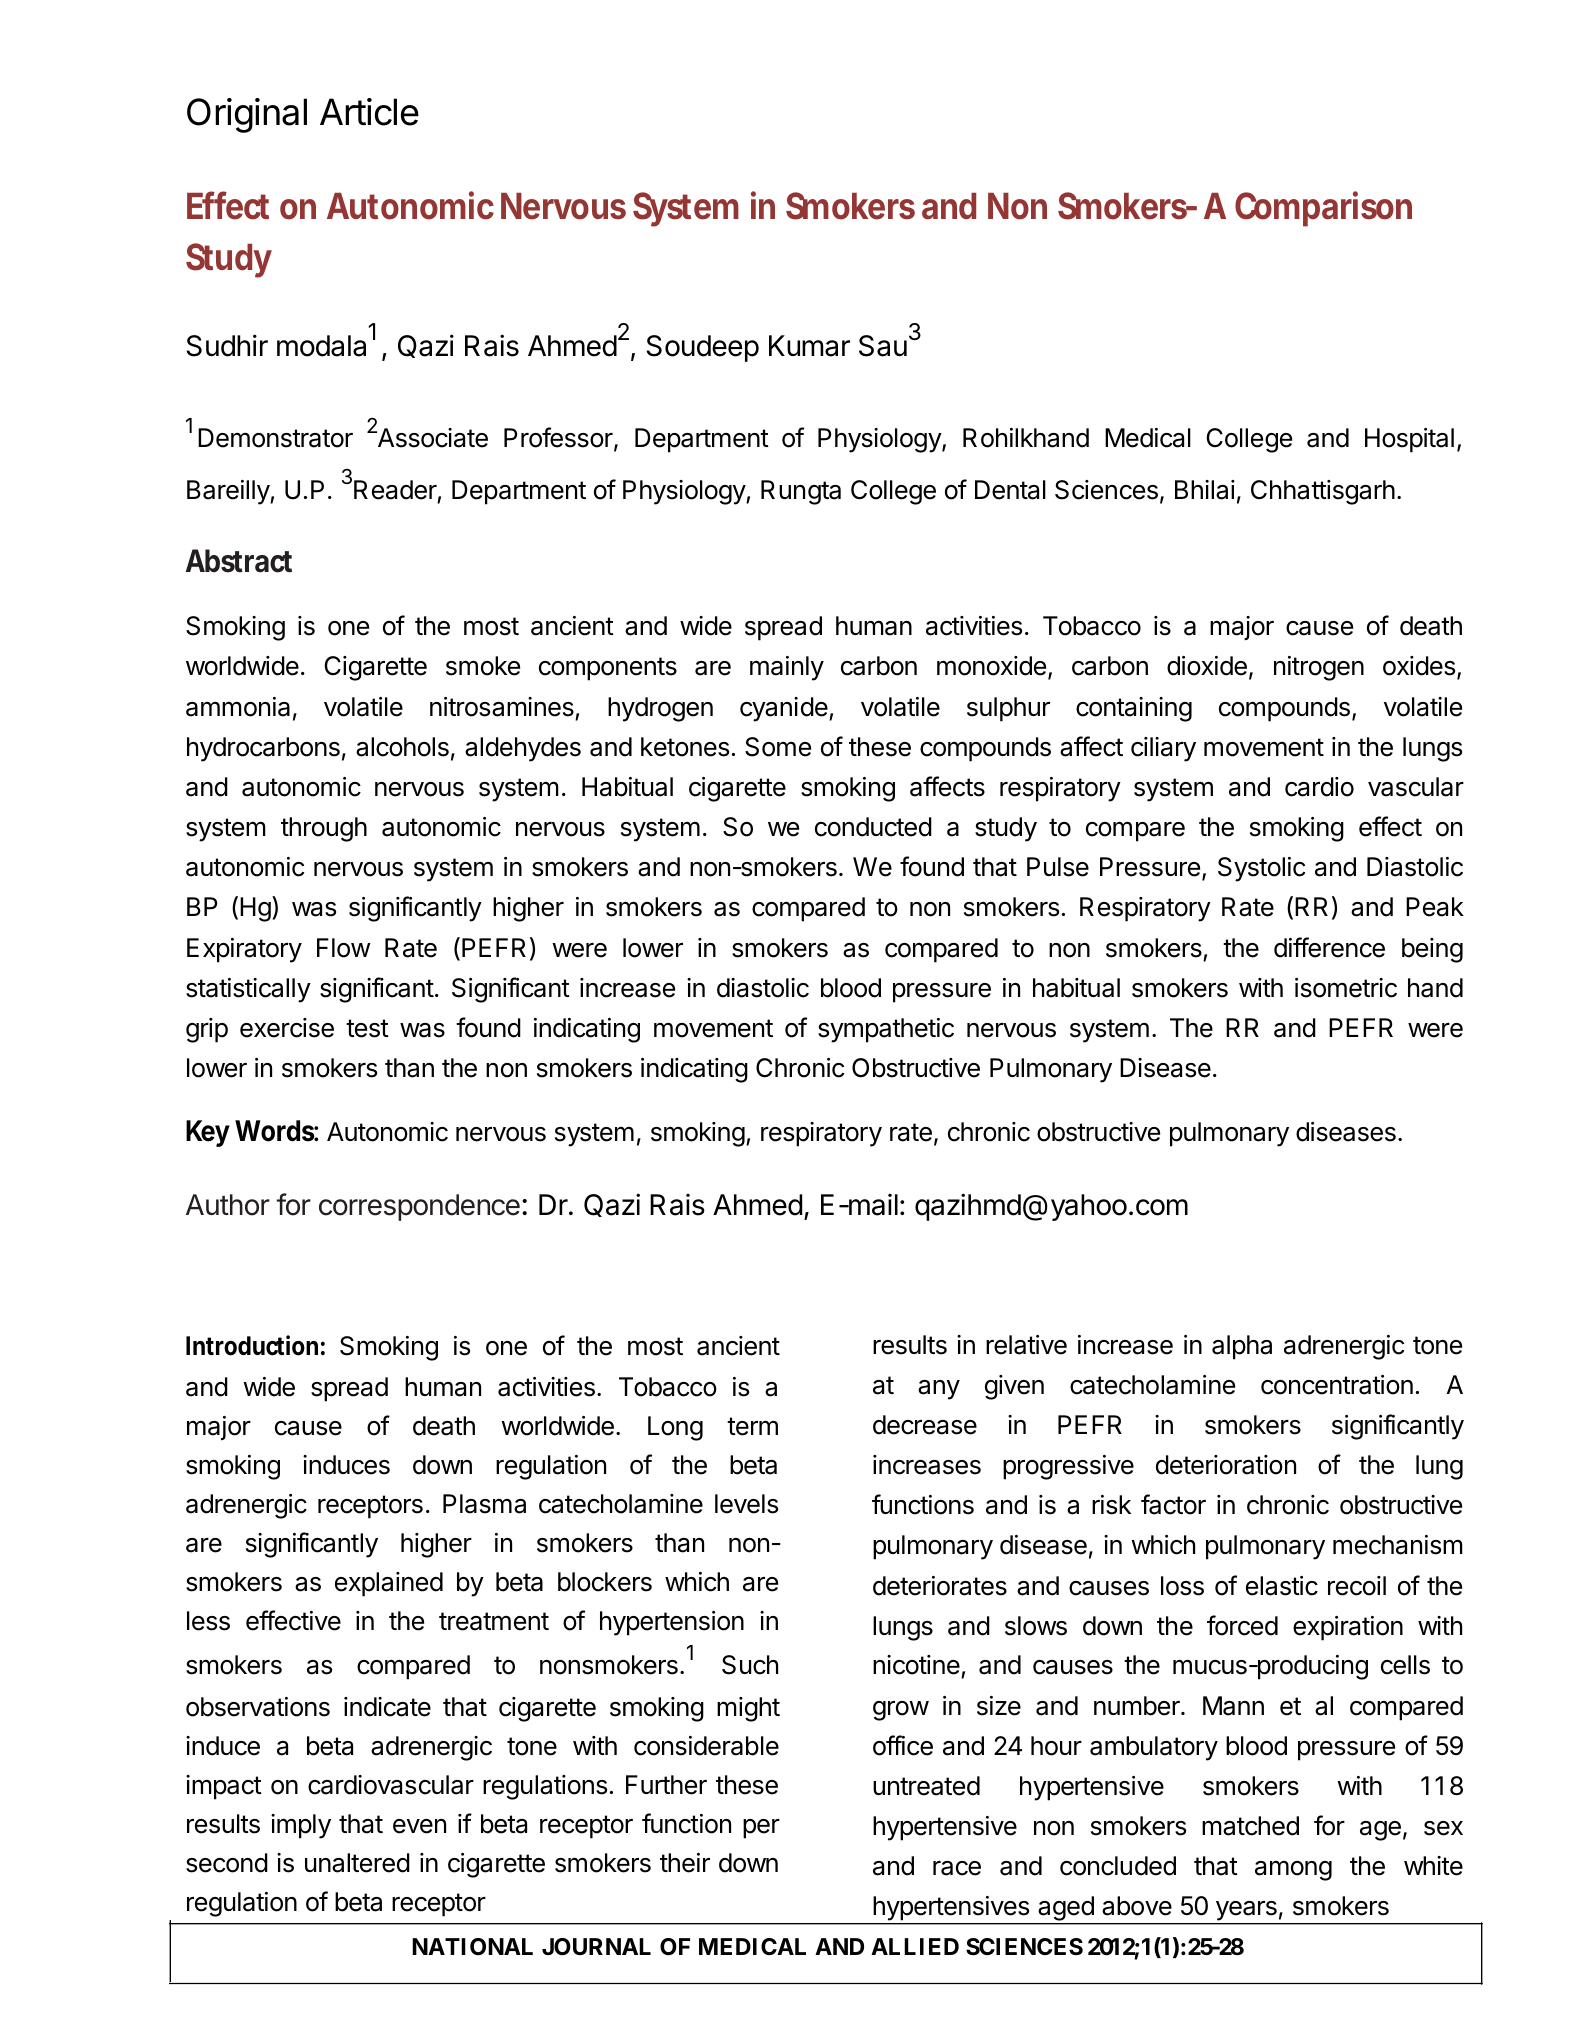 Image resolution: width=1574 pixels, height=2037 pixels. Describe the element at coordinates (886, 1030) in the document. I see `sympathetic` at that location.
